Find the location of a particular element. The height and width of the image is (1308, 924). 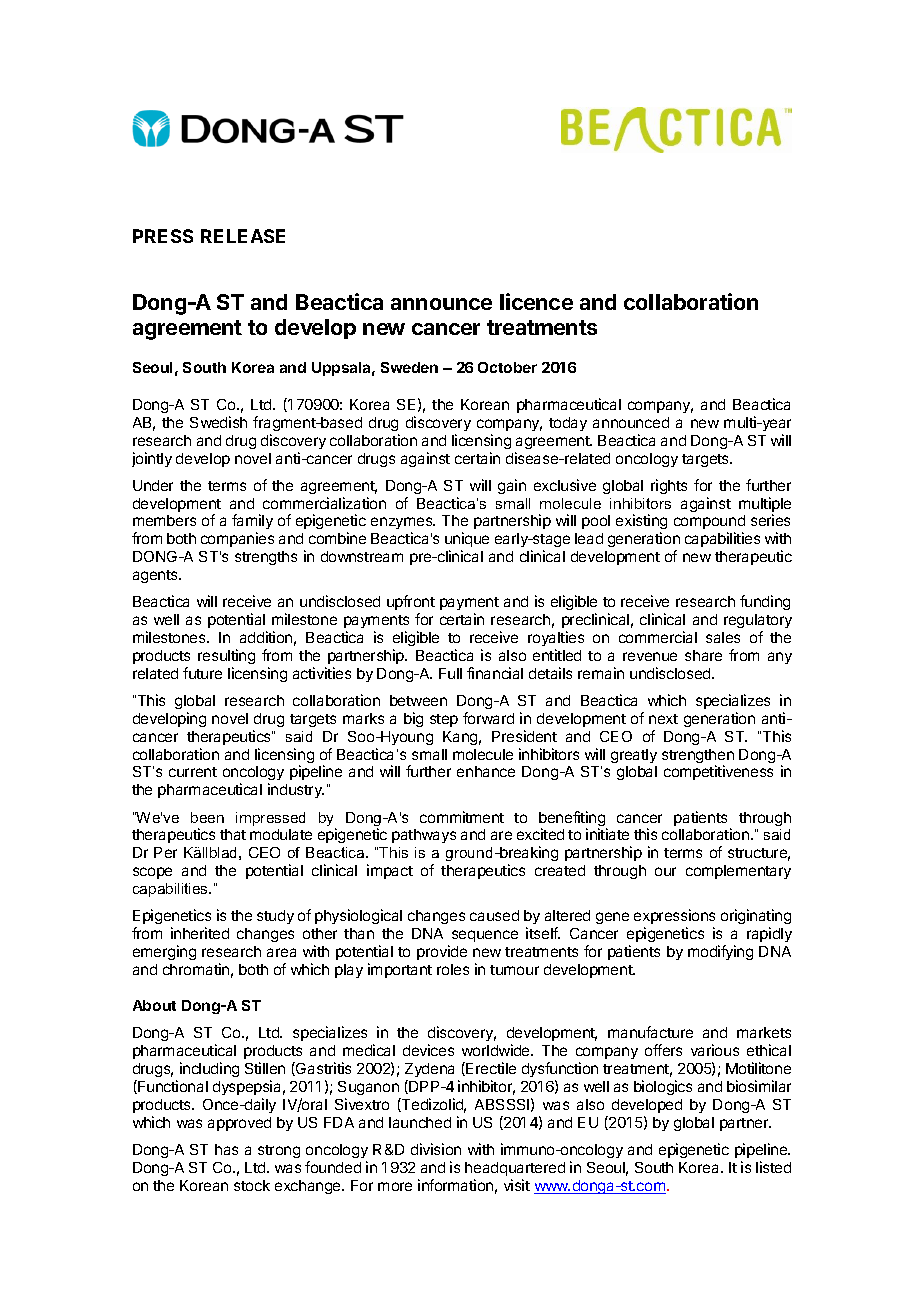

October is located at coordinates (507, 367).
